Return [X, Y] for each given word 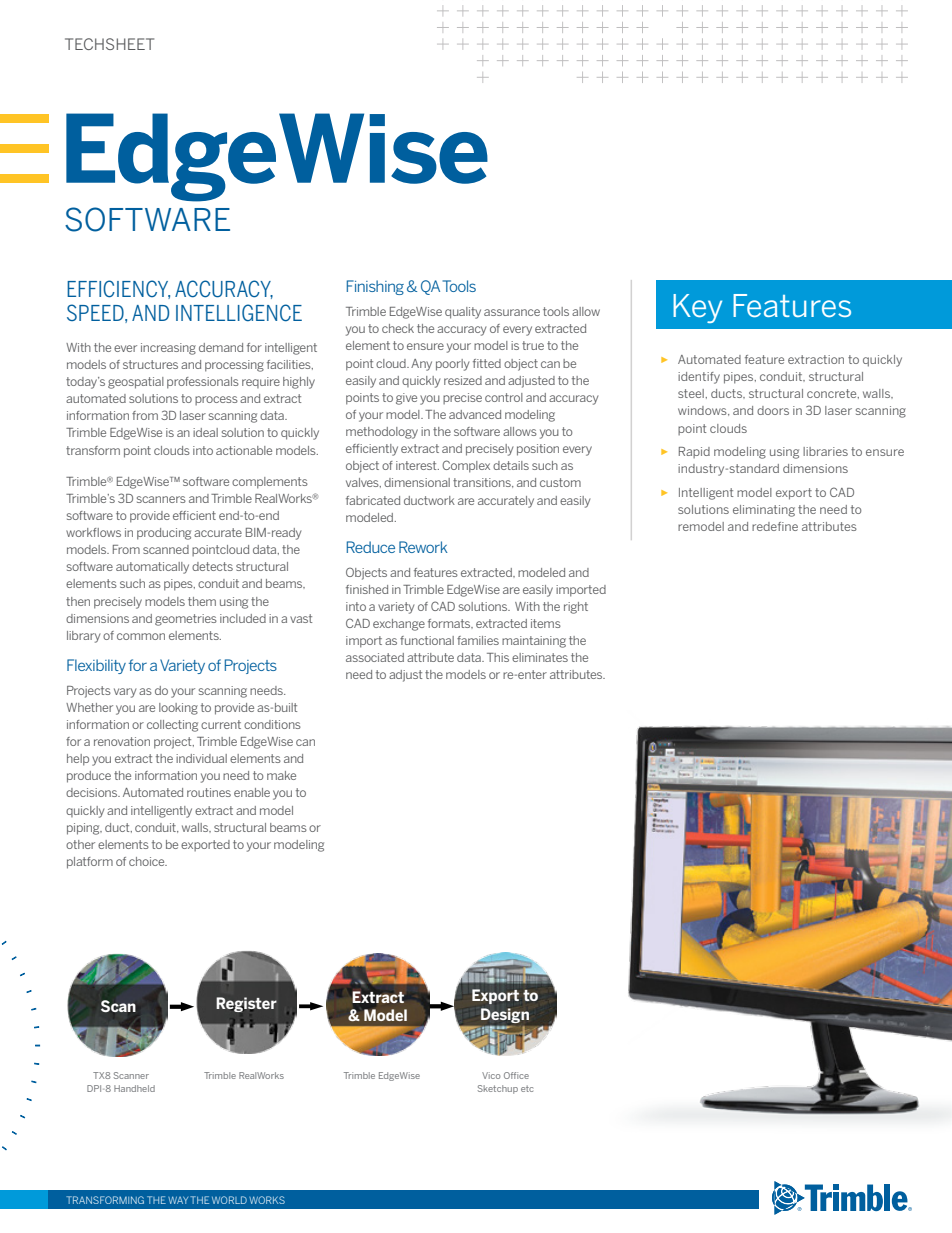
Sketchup [498, 1089]
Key [697, 308]
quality [463, 313]
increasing [168, 349]
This [498, 657]
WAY [178, 1200]
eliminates [540, 657]
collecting [172, 726]
